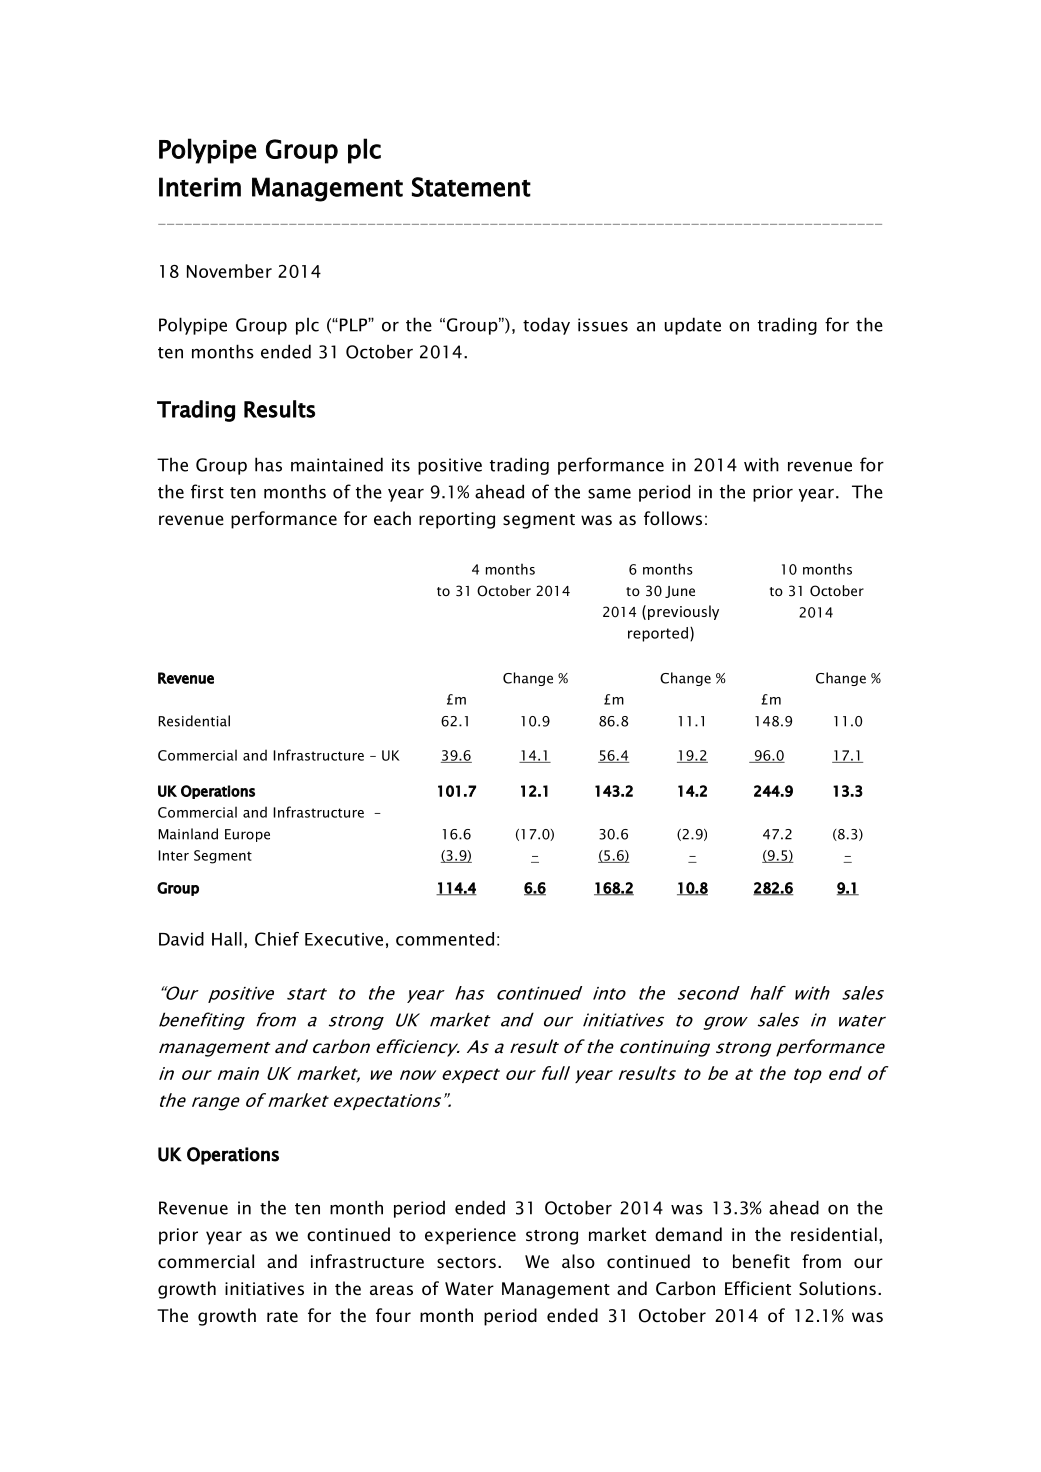 The height and width of the screenshot is (1472, 1041). Describe the element at coordinates (445, 939) in the screenshot. I see `commented` at that location.
